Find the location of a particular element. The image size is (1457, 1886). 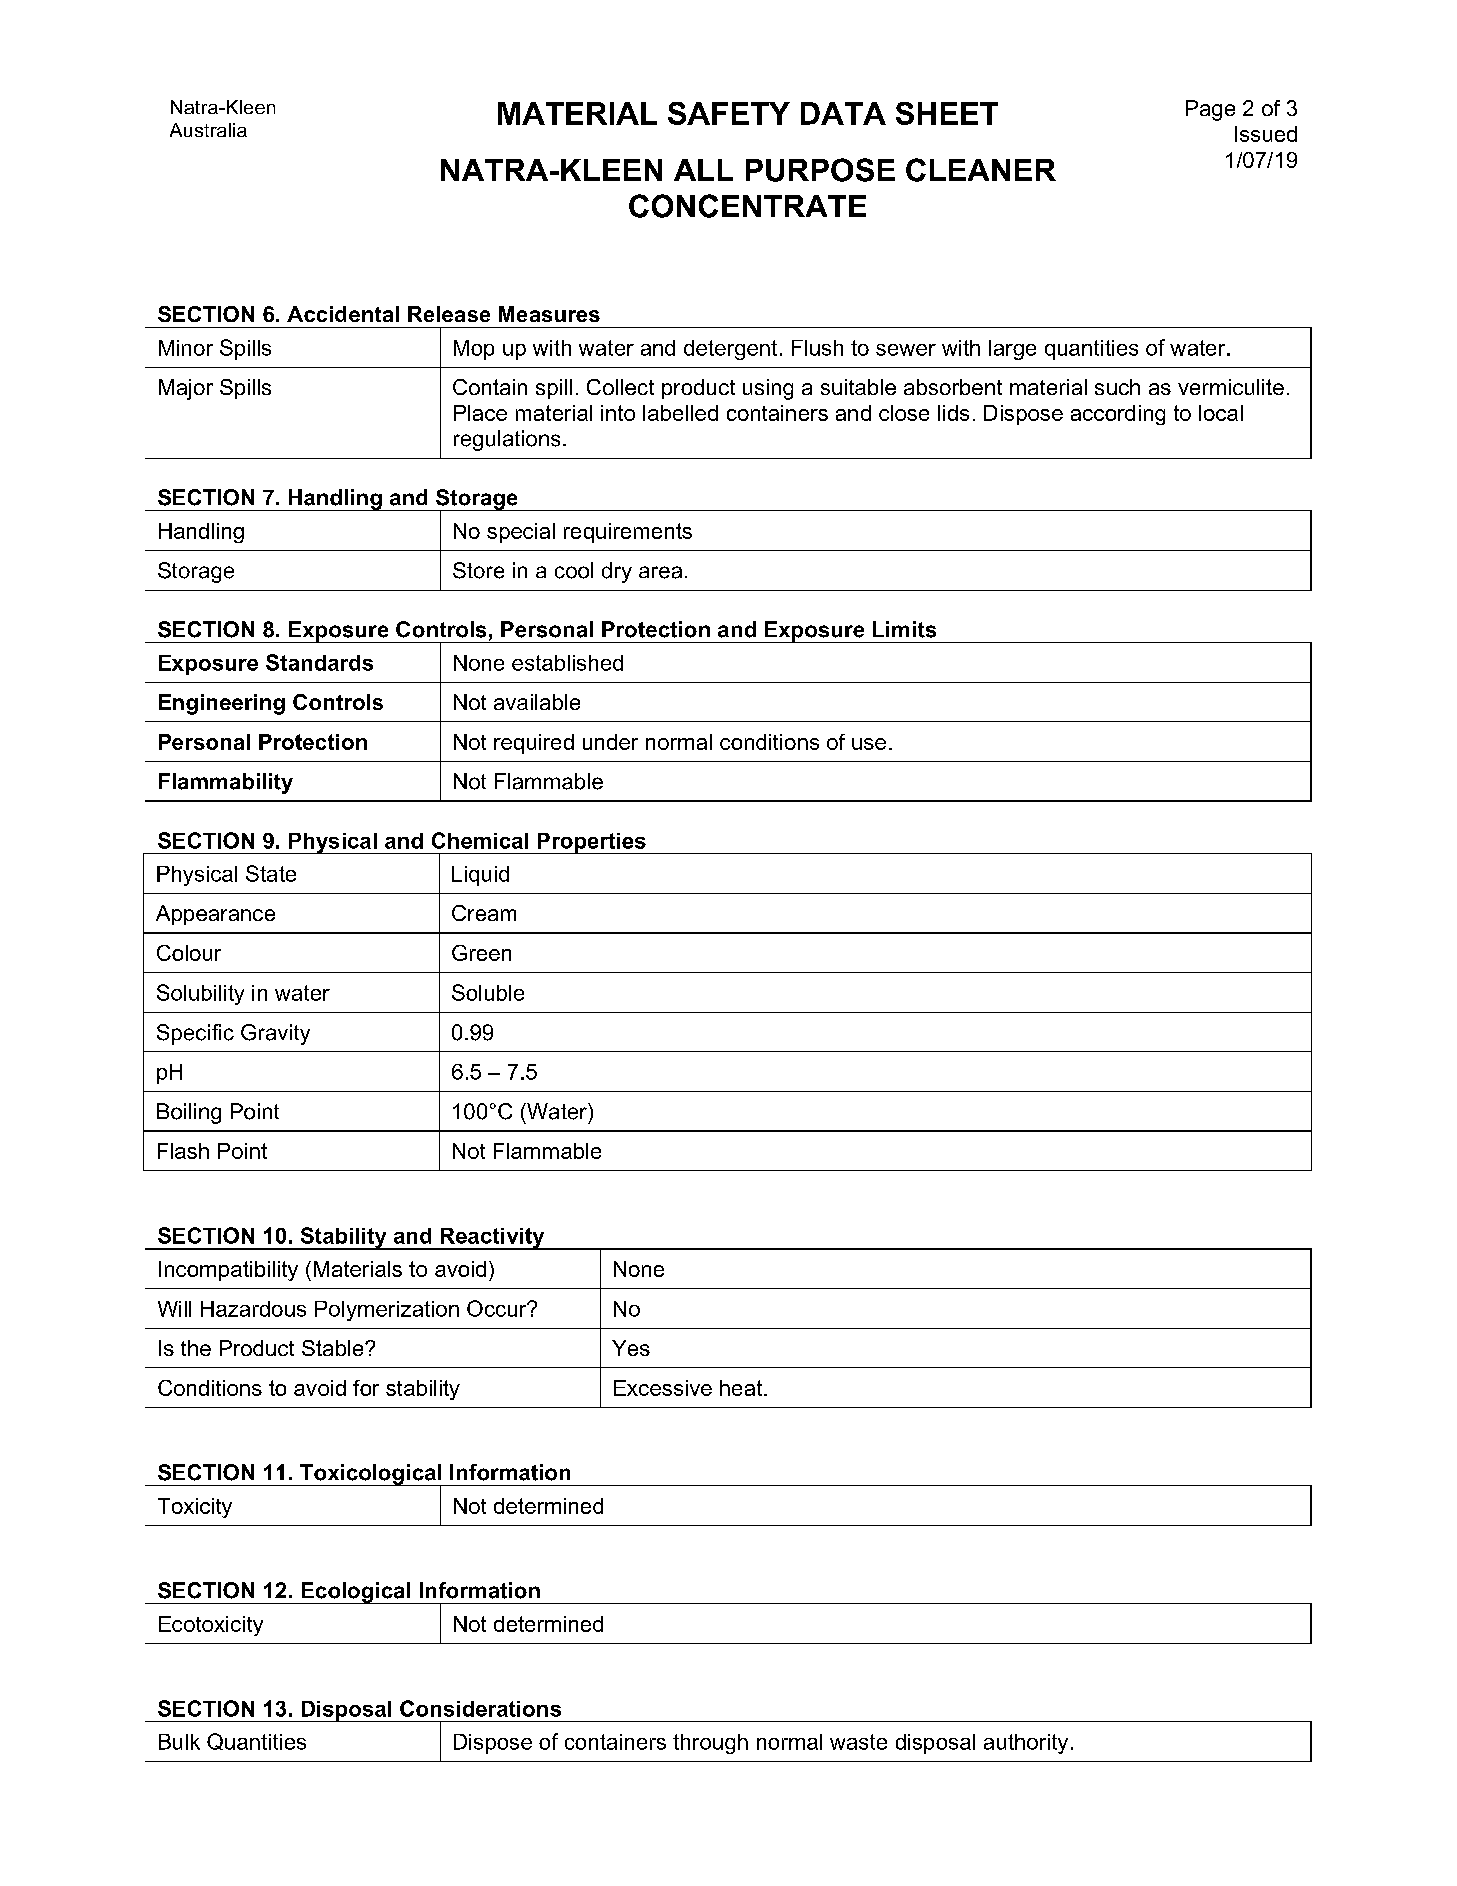

authority is located at coordinates (1026, 1744).
